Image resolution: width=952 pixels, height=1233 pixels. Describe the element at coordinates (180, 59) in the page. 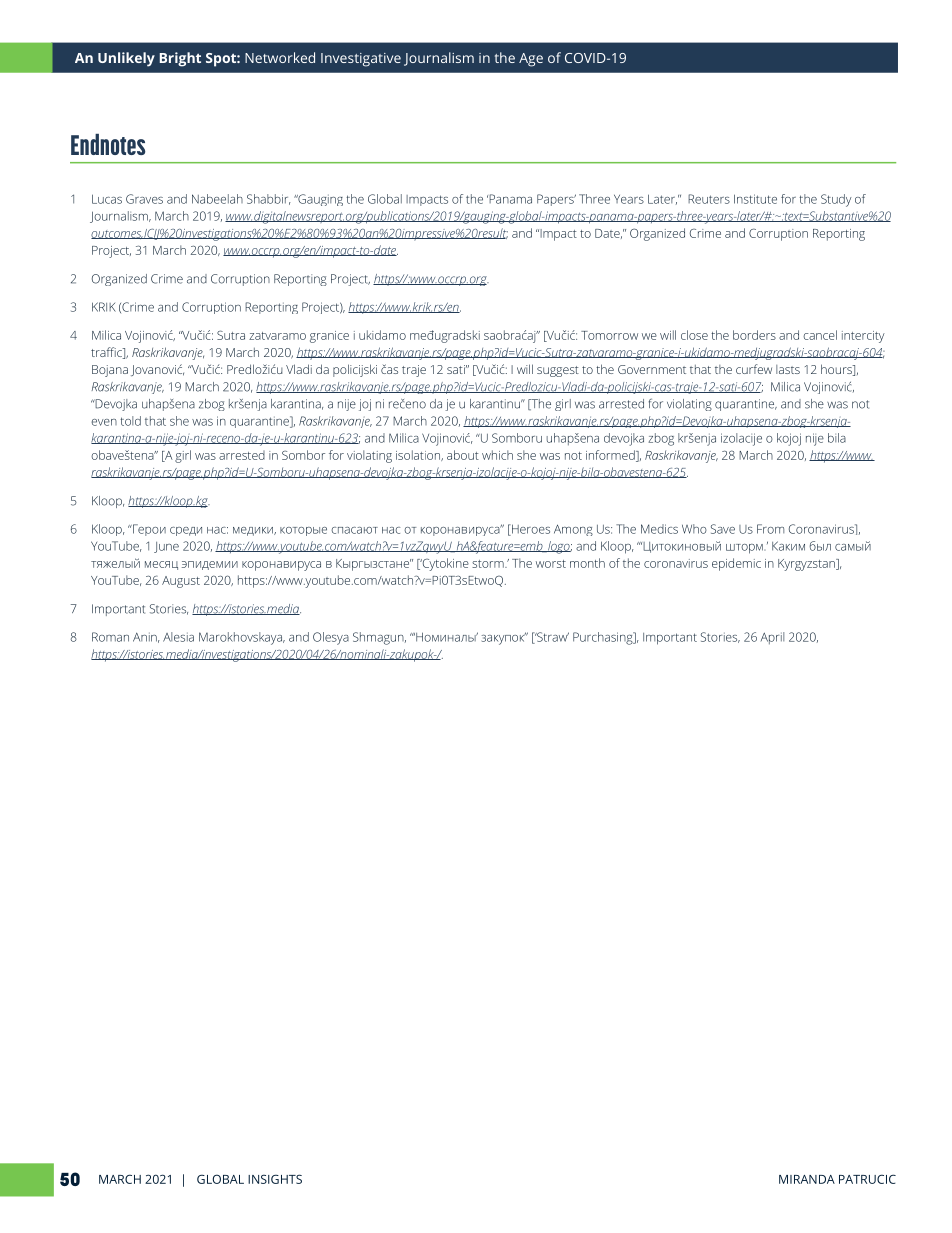

I see `Bright` at that location.
